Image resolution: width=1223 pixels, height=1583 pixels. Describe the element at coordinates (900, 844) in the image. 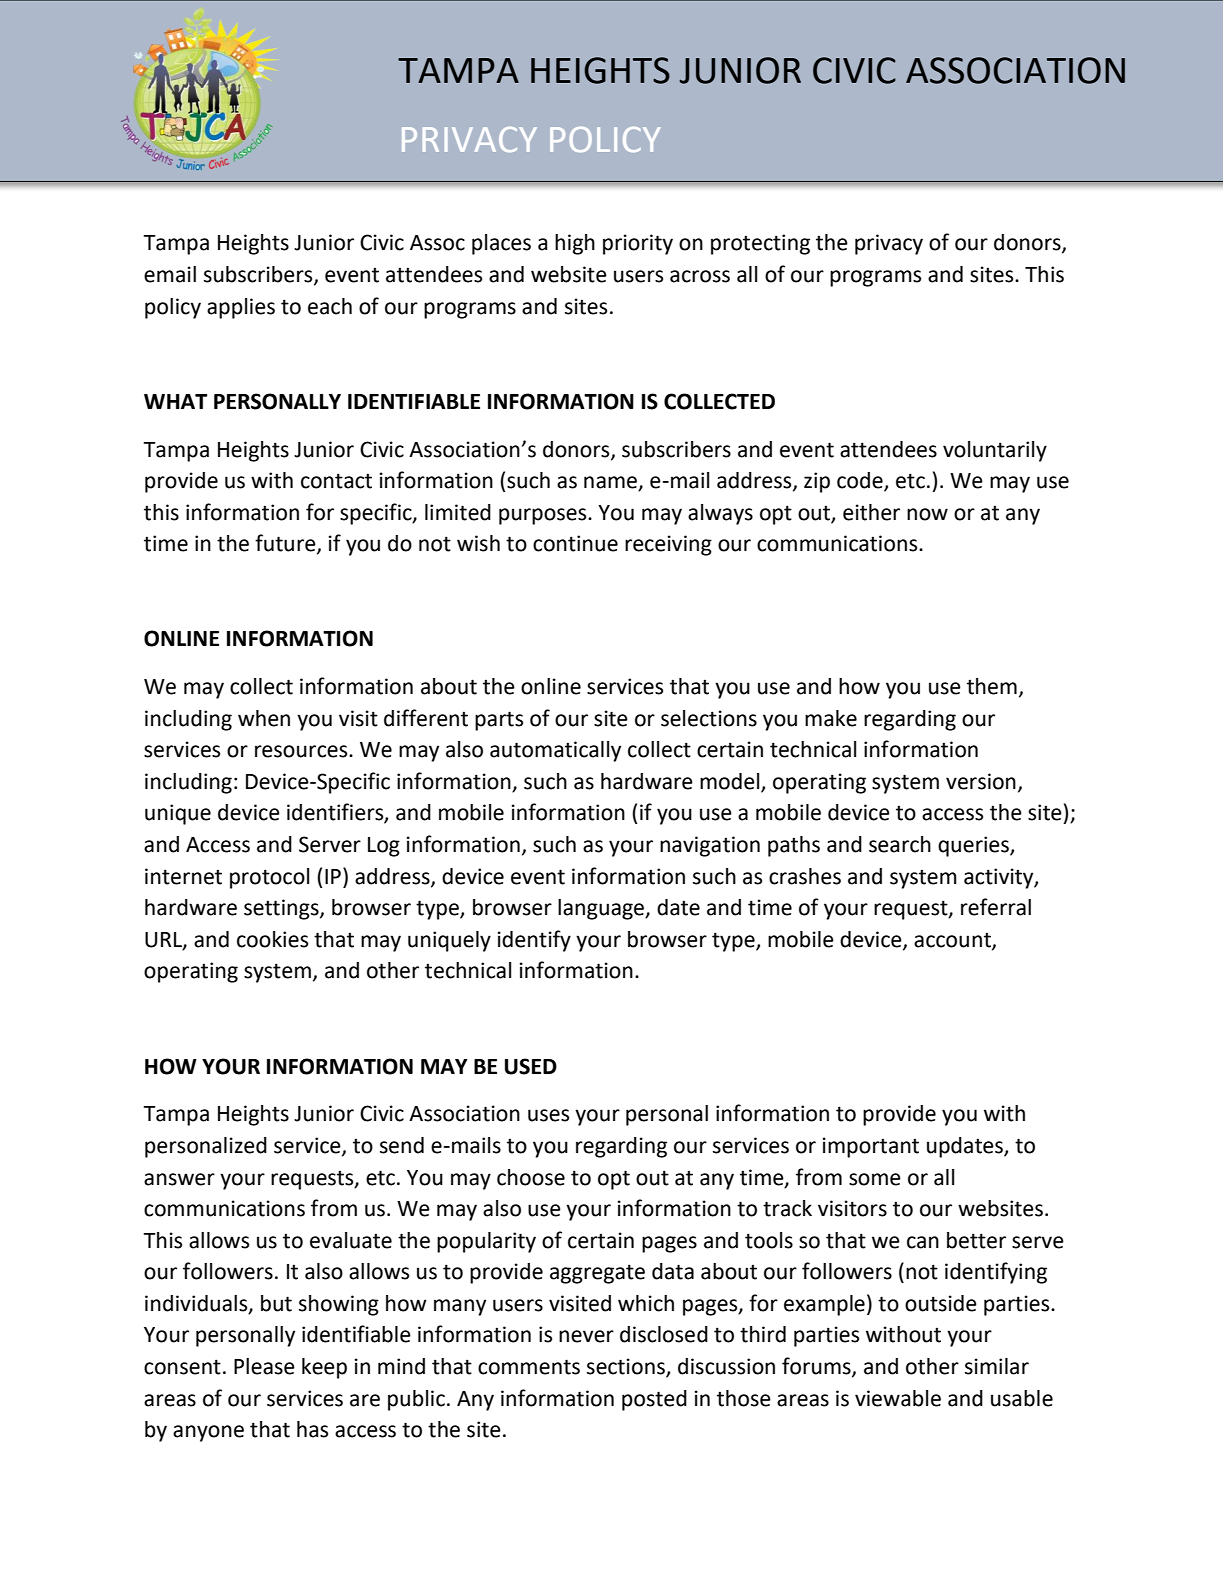

I see `search` at that location.
